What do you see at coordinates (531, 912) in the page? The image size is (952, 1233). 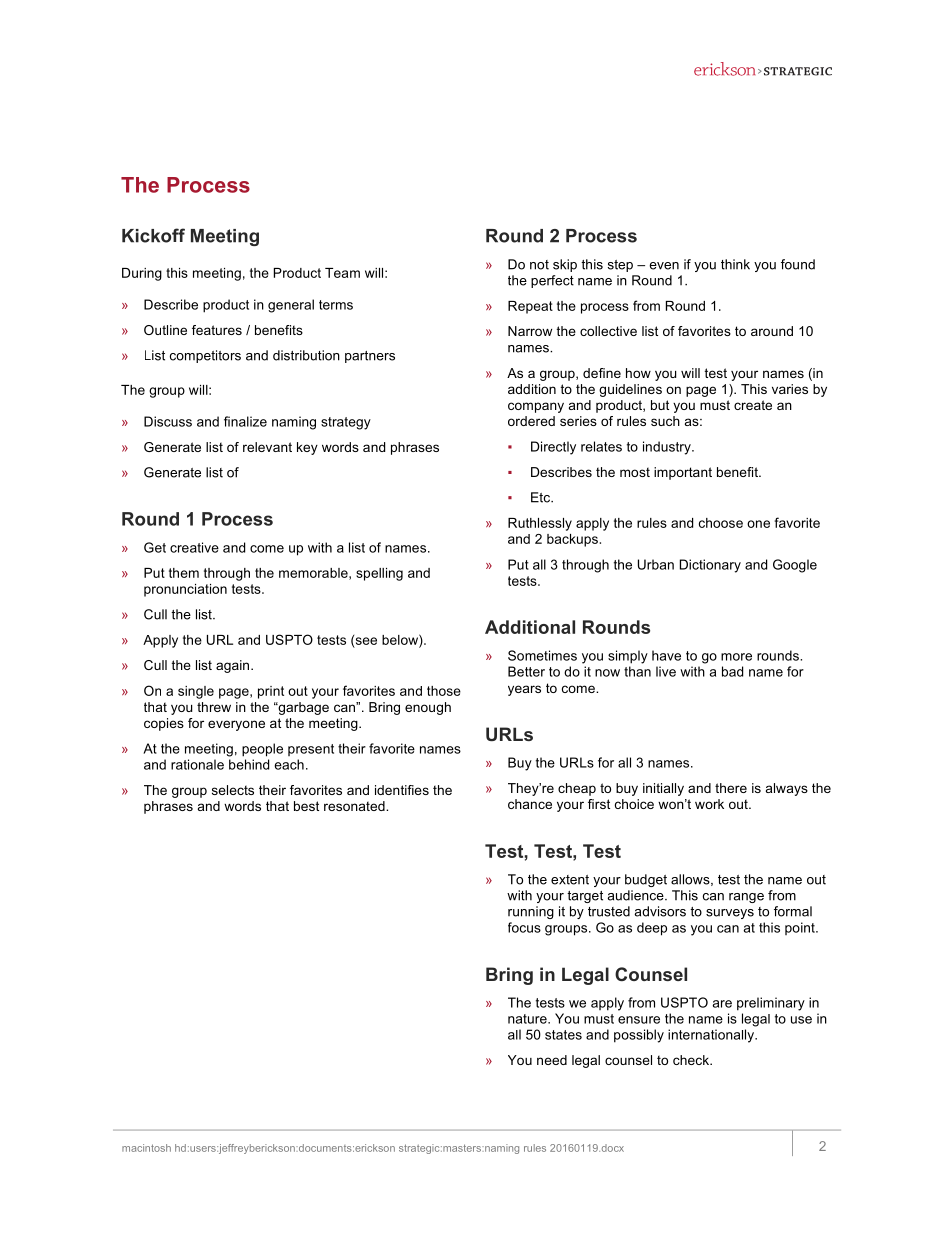 I see `running` at bounding box center [531, 912].
